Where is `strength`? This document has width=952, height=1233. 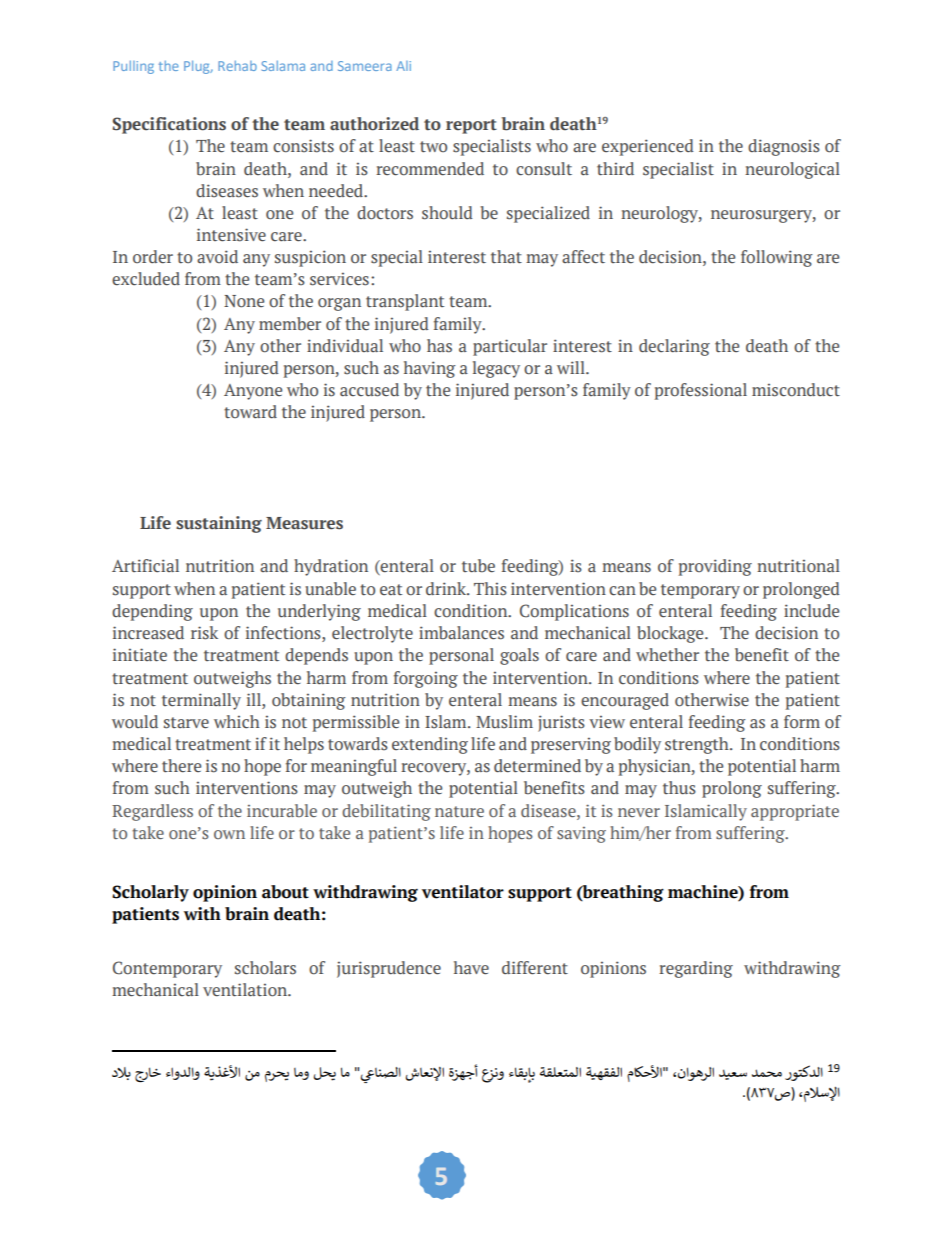 strength is located at coordinates (698, 745).
